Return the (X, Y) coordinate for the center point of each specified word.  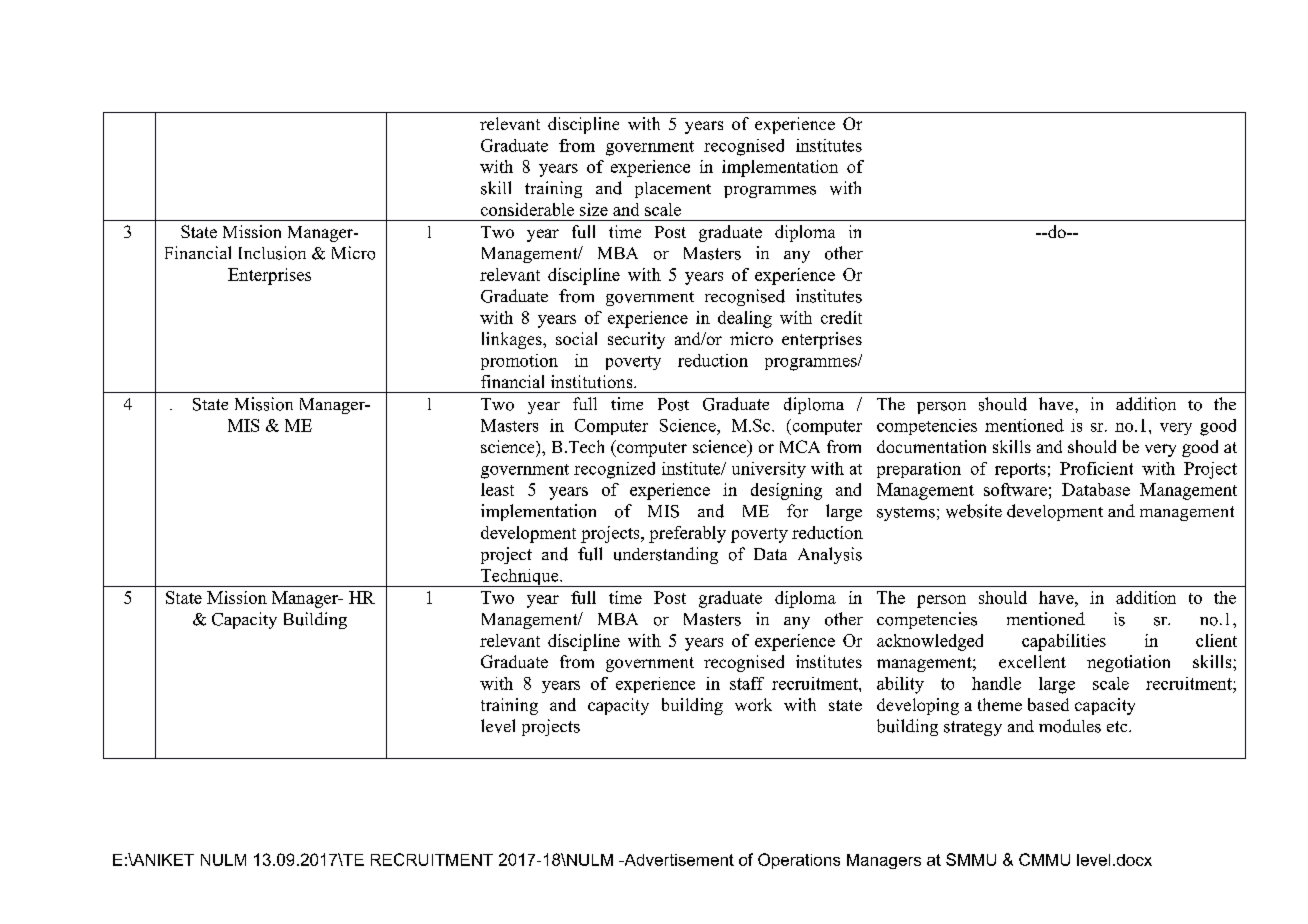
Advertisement (678, 860)
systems (906, 514)
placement (673, 190)
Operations (799, 861)
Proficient (1096, 468)
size (594, 209)
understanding (666, 555)
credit (841, 317)
